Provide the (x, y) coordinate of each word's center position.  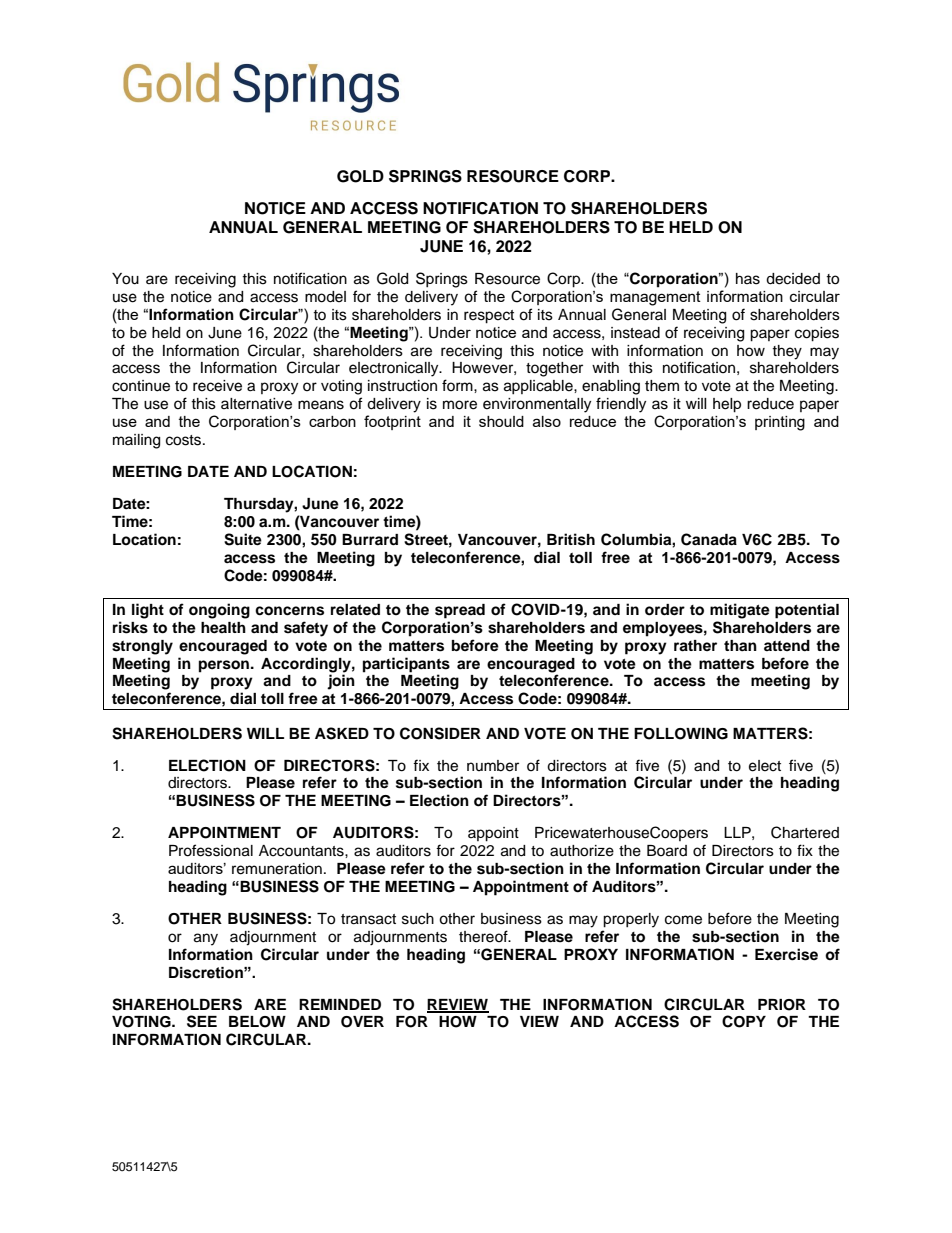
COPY (744, 1021)
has (748, 279)
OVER (362, 1022)
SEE (202, 1021)
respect (489, 317)
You (125, 279)
